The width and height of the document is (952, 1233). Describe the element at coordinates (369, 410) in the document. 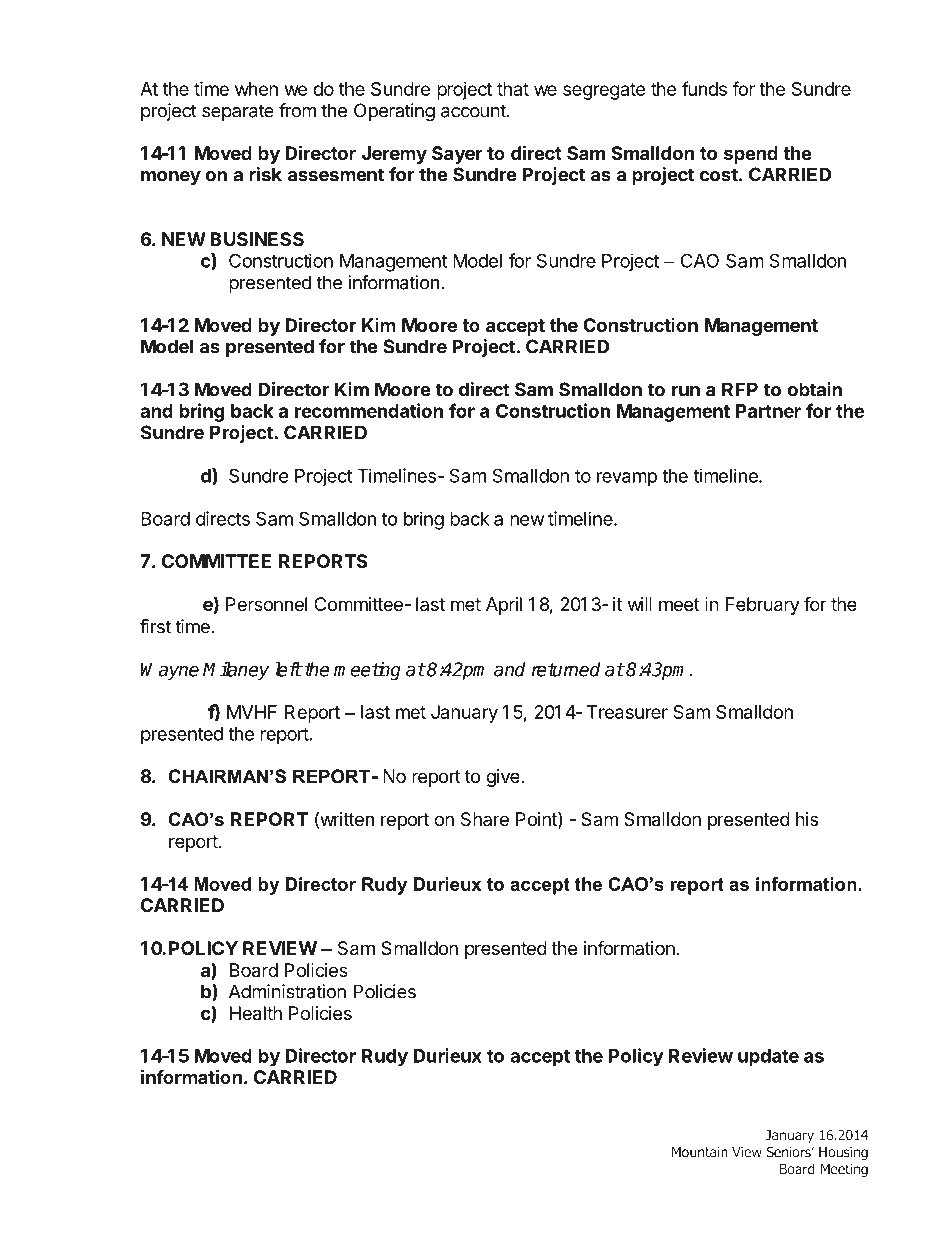

I see `recommendation` at that location.
